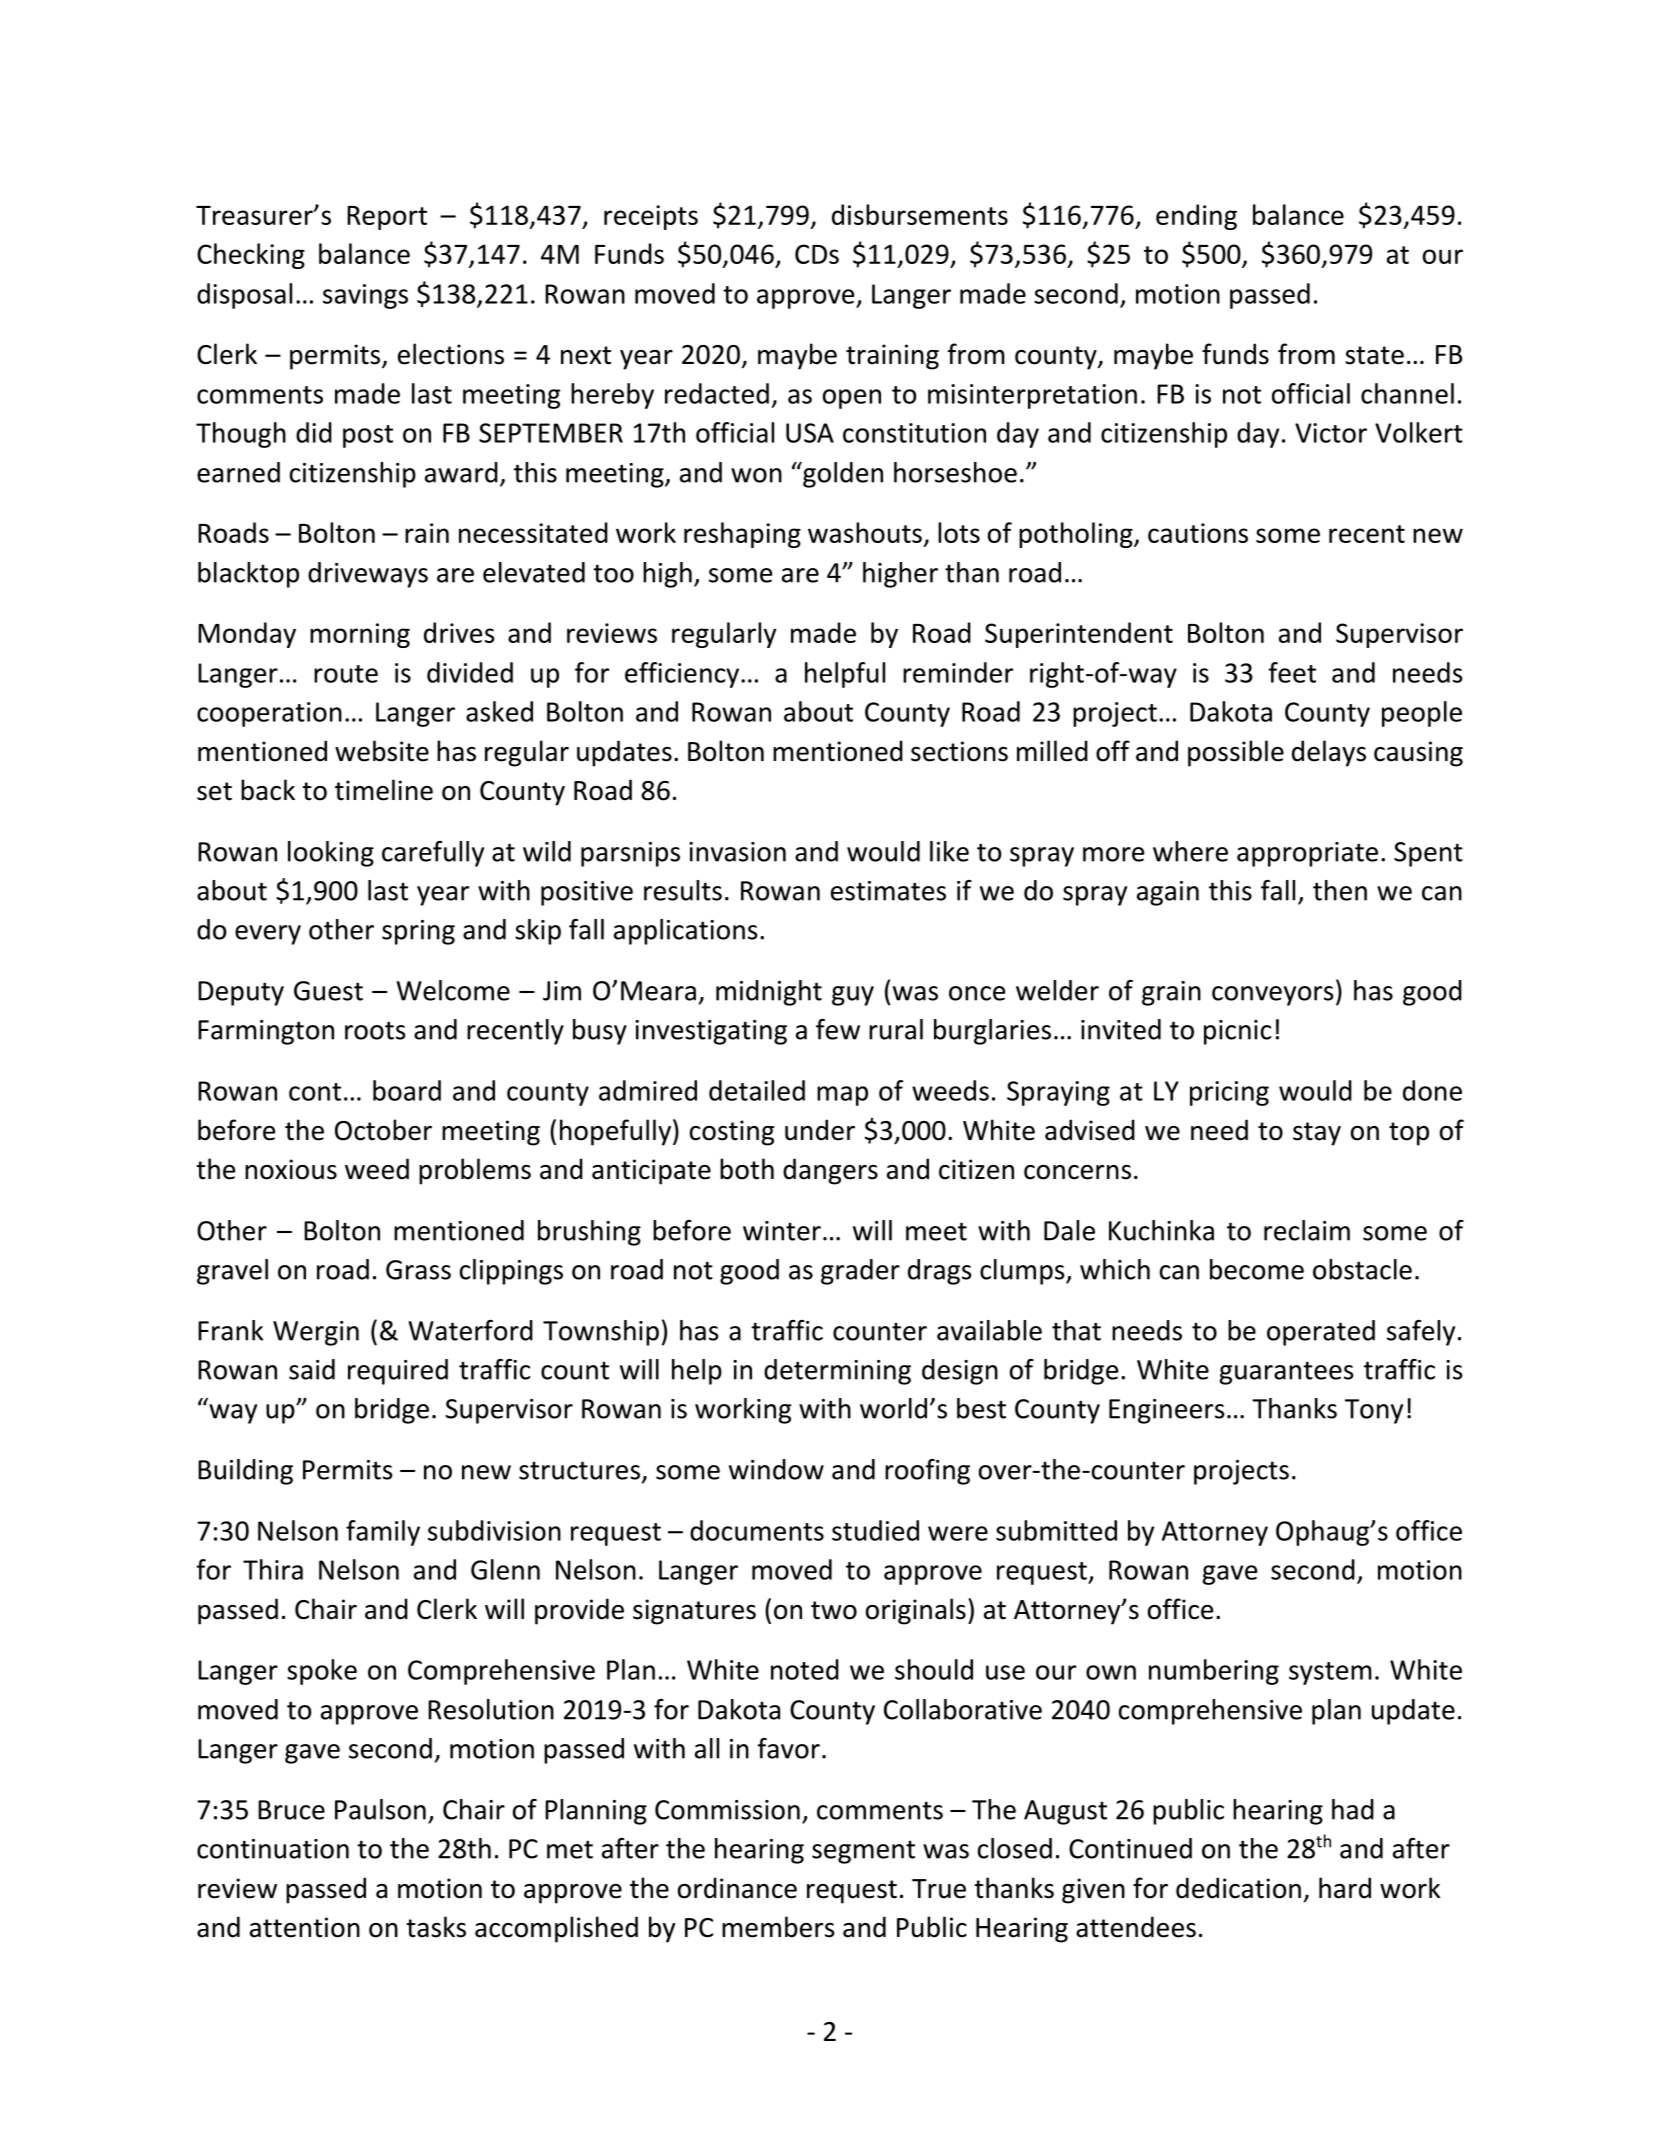 This screenshot has height=2145, width=1657. Describe the element at coordinates (407, 1090) in the screenshot. I see `board` at that location.
